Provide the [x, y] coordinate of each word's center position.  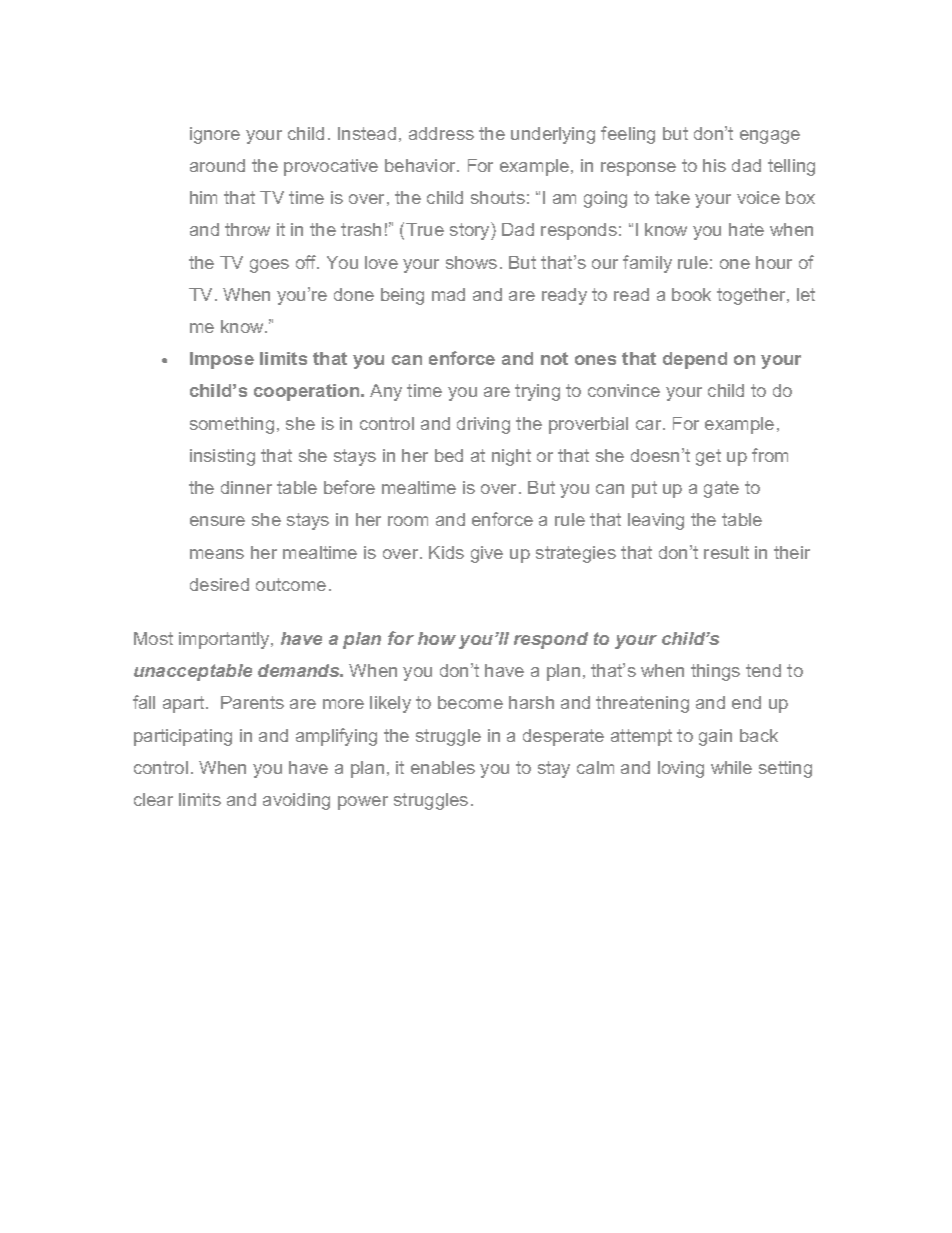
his [714, 165]
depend [695, 360]
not [554, 358]
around [217, 165]
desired [219, 584]
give [487, 554]
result [726, 552]
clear [153, 799]
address [441, 133]
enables [443, 767]
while [731, 767]
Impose [222, 360]
